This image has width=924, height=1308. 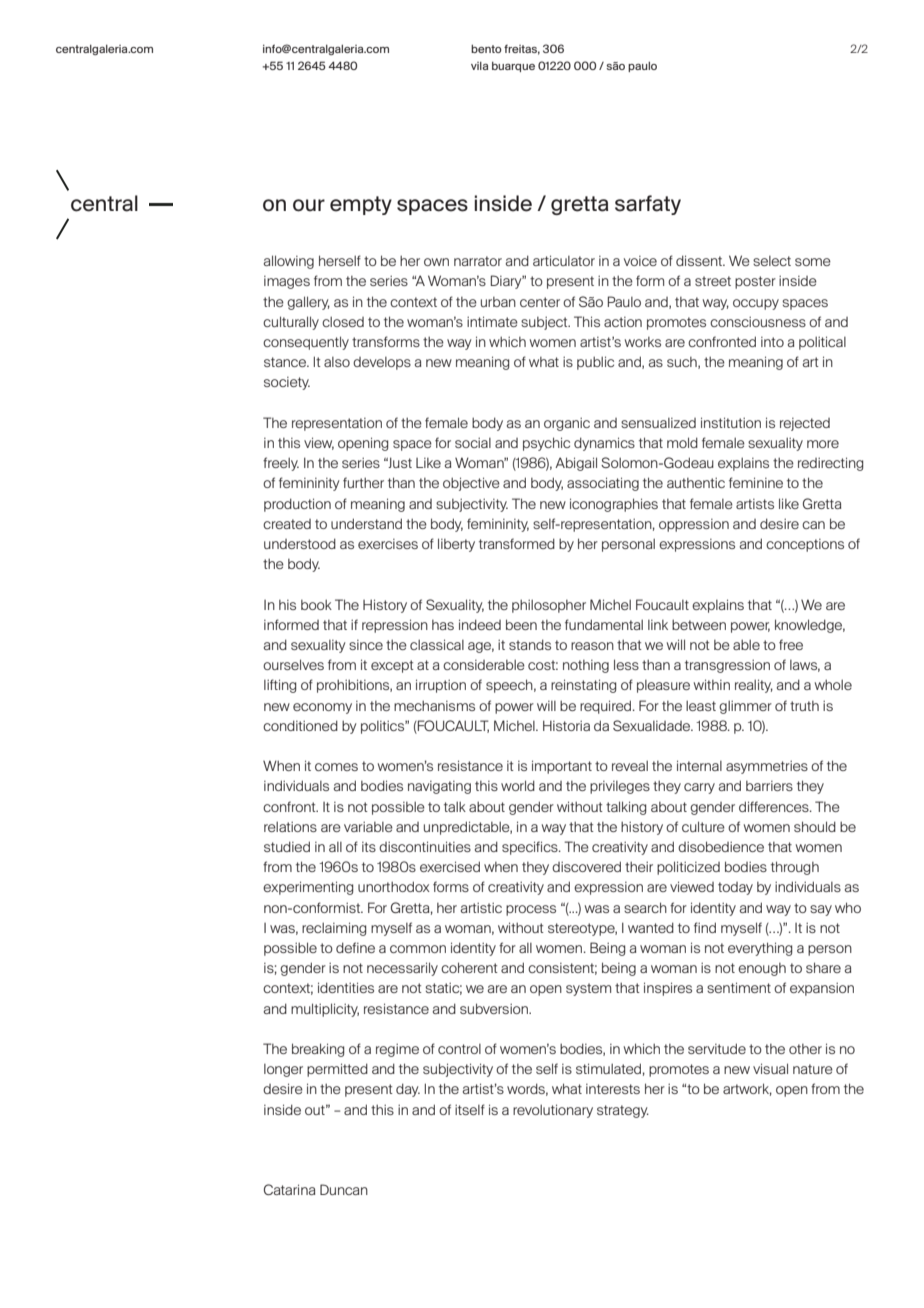 I want to click on glimmer, so click(x=745, y=707).
